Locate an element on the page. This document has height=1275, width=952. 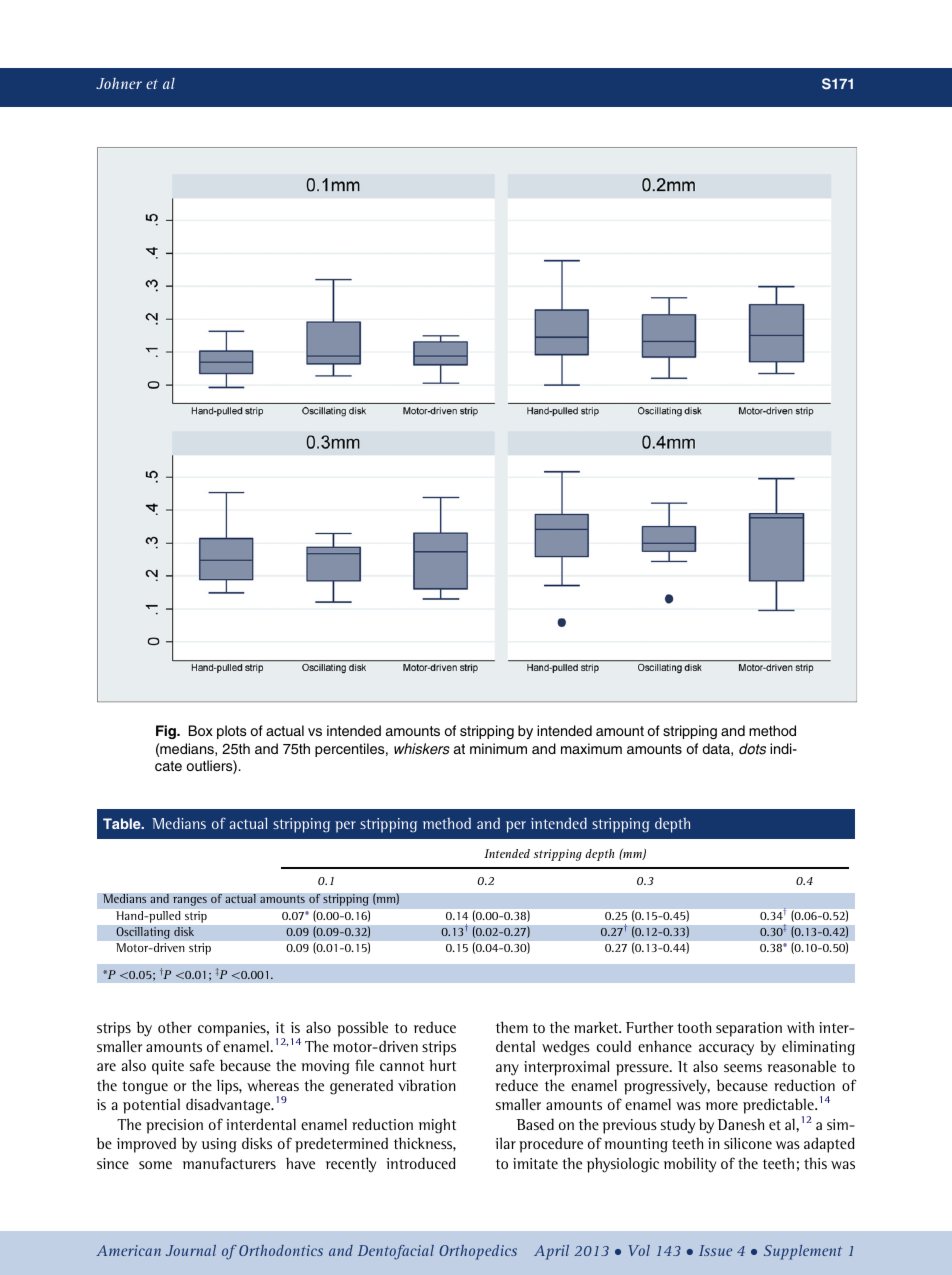
safe is located at coordinates (202, 1065).
